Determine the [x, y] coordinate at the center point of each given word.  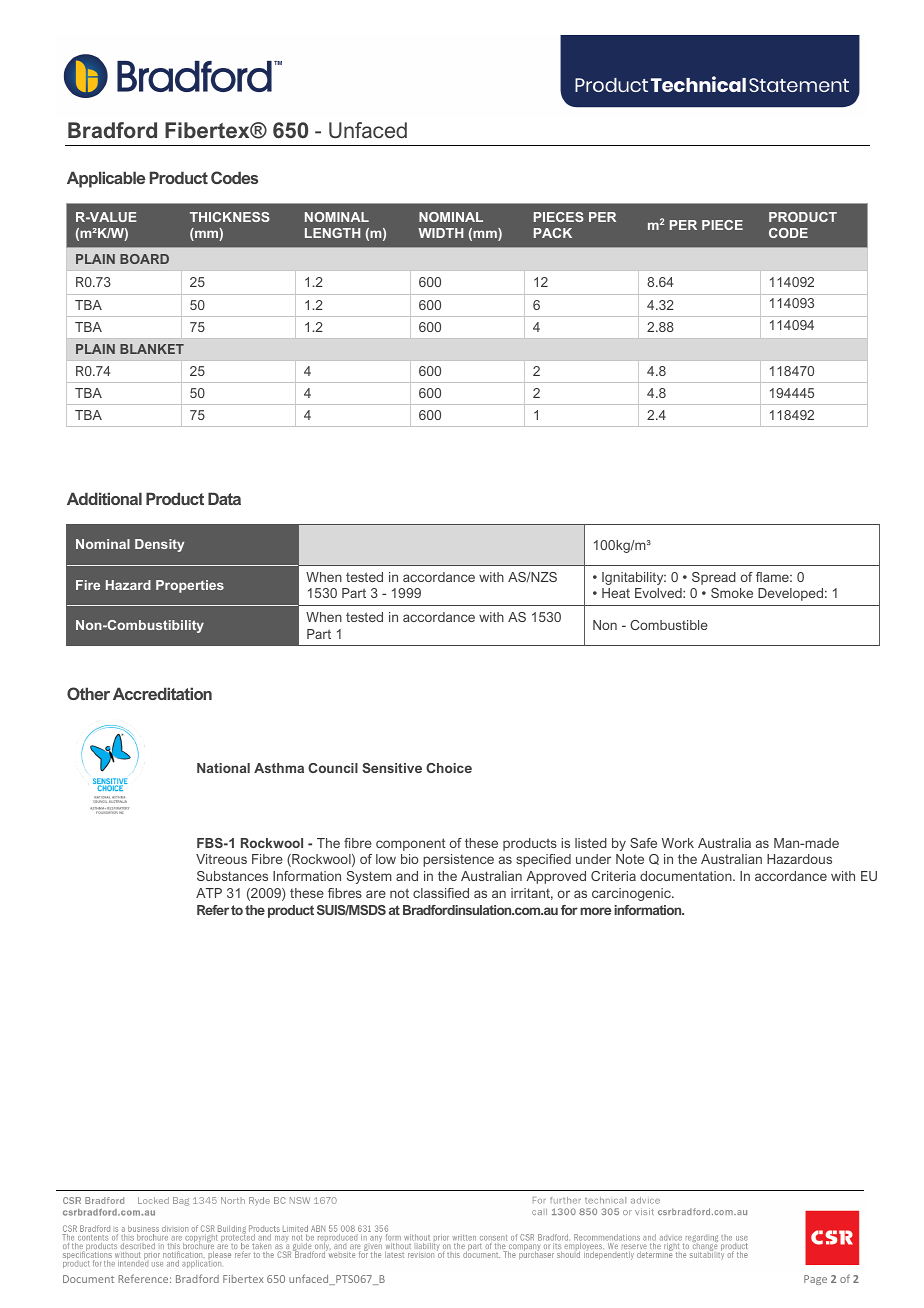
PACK [553, 233]
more [596, 911]
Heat [616, 593]
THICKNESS [230, 217]
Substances [232, 876]
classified [441, 893]
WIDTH [440, 233]
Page [815, 1280]
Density [159, 545]
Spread [714, 578]
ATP [209, 893]
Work [678, 843]
